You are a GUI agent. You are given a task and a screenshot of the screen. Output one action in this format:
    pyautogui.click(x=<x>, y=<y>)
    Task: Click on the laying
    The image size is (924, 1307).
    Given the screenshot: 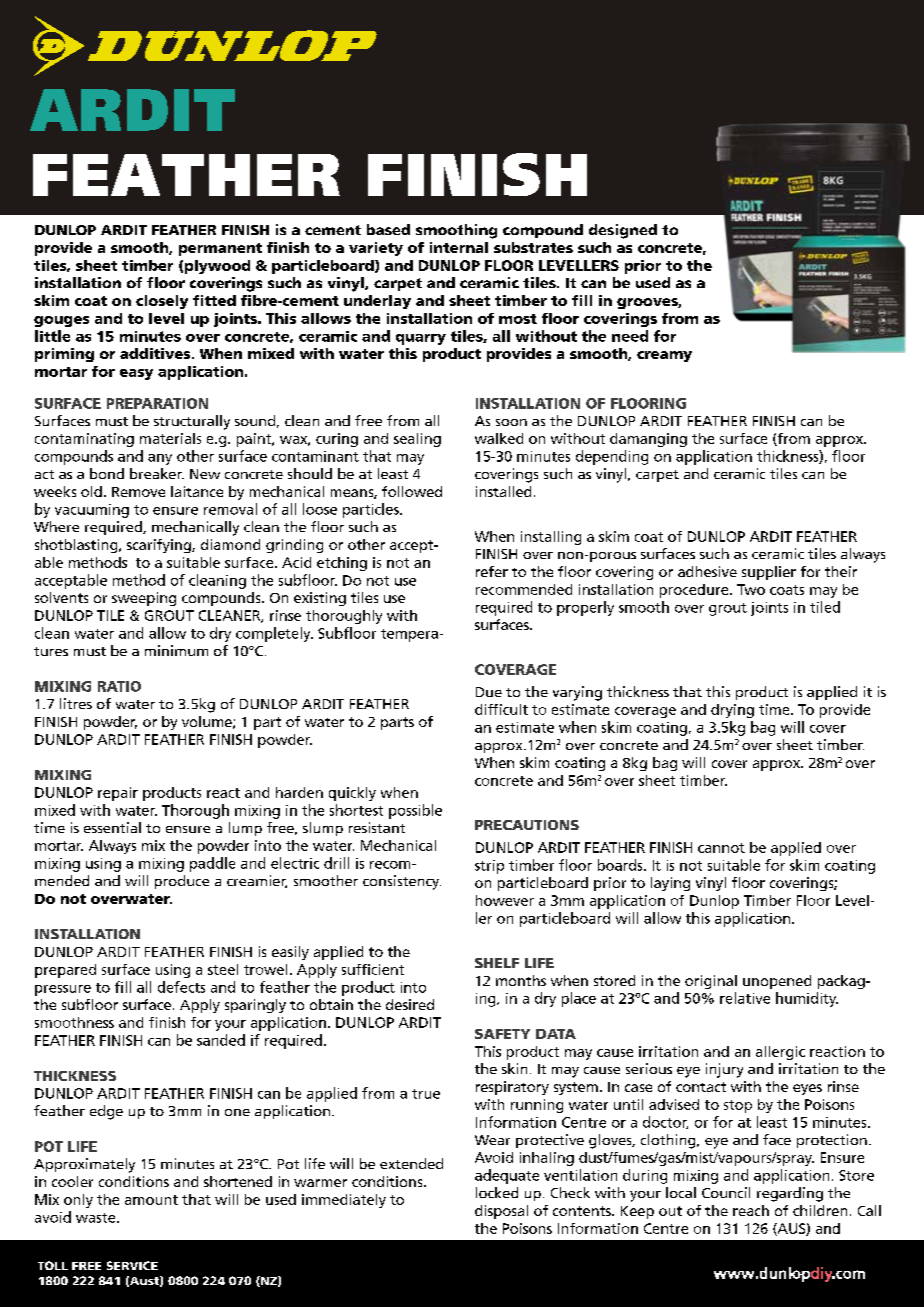 What is the action you would take?
    pyautogui.click(x=670, y=884)
